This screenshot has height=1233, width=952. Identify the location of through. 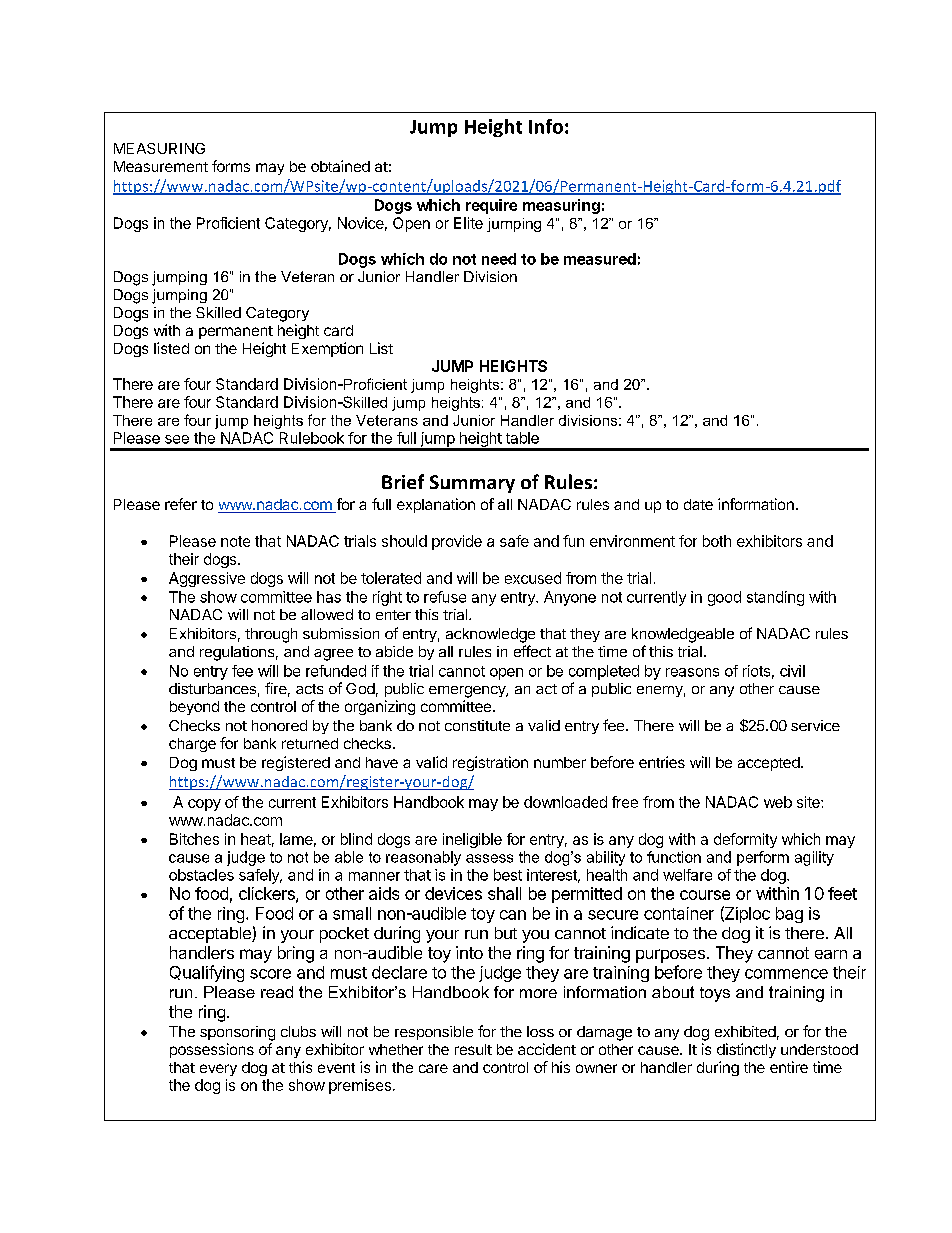
(271, 635).
